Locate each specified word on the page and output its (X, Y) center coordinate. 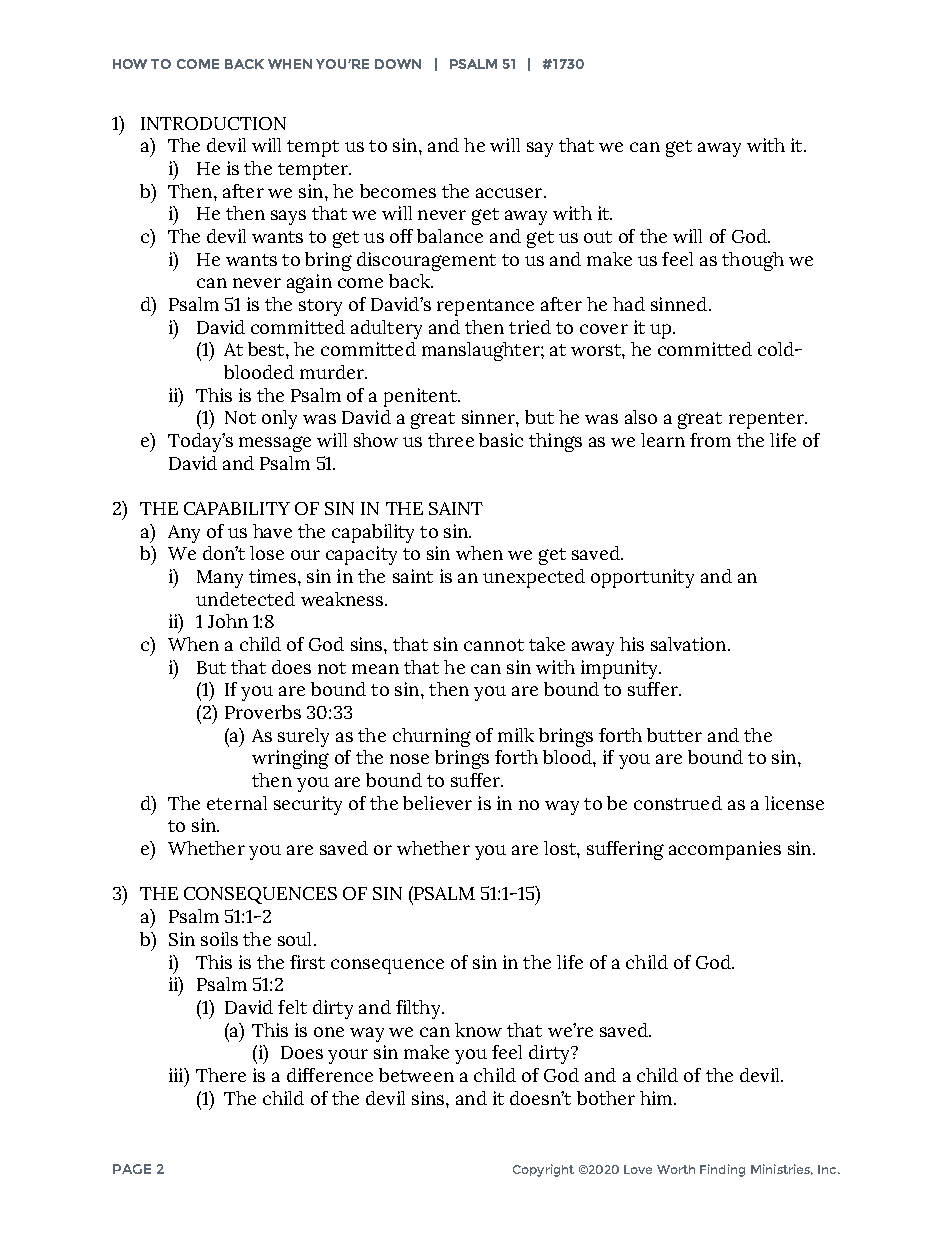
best (267, 349)
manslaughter (482, 351)
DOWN (398, 64)
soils (219, 939)
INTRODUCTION (213, 123)
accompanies (725, 850)
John (228, 621)
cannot (494, 645)
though (753, 261)
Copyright (543, 1170)
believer (437, 803)
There (221, 1075)
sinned (679, 304)
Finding (722, 1170)
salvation (688, 644)
